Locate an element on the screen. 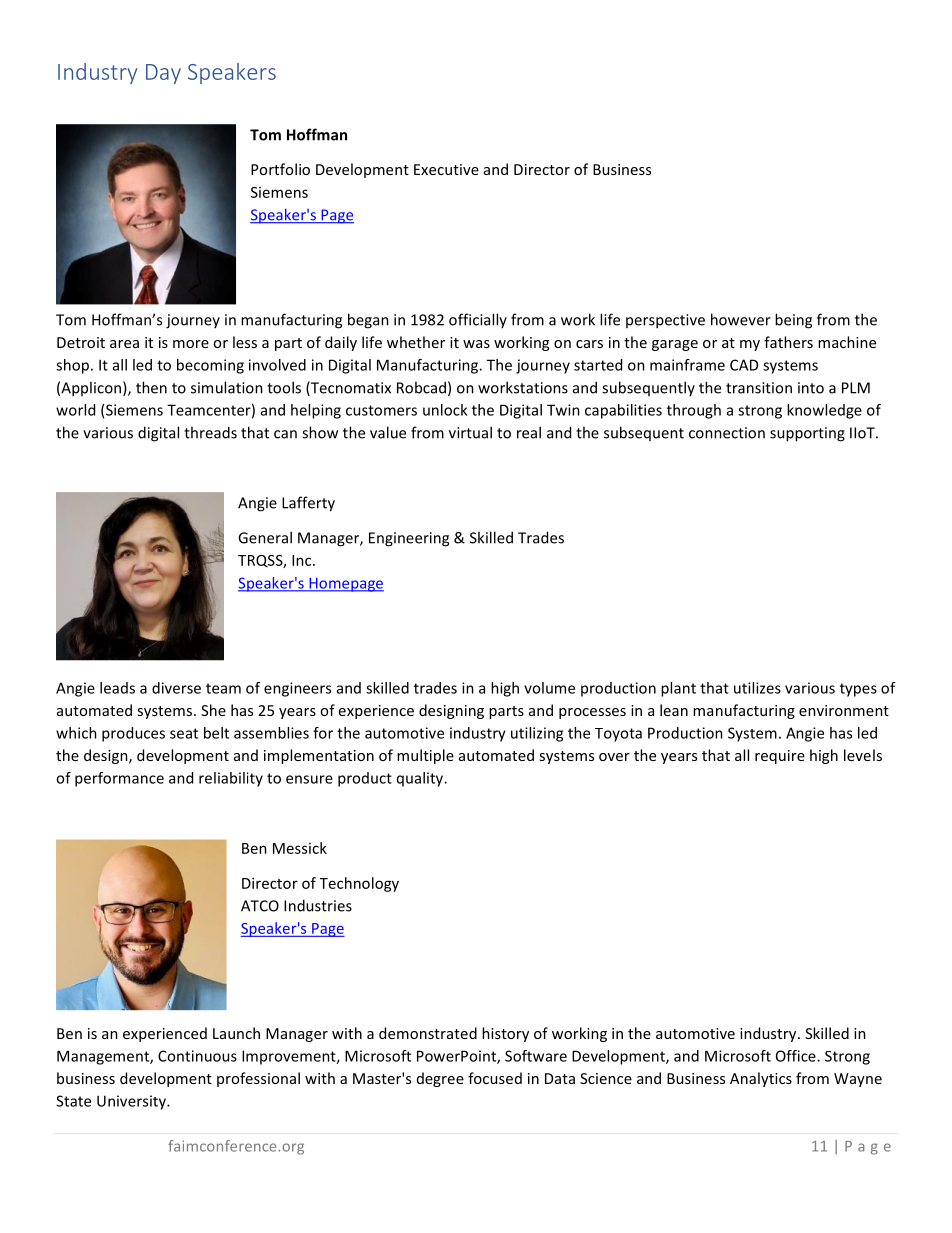 The width and height of the screenshot is (952, 1233). however is located at coordinates (741, 319).
